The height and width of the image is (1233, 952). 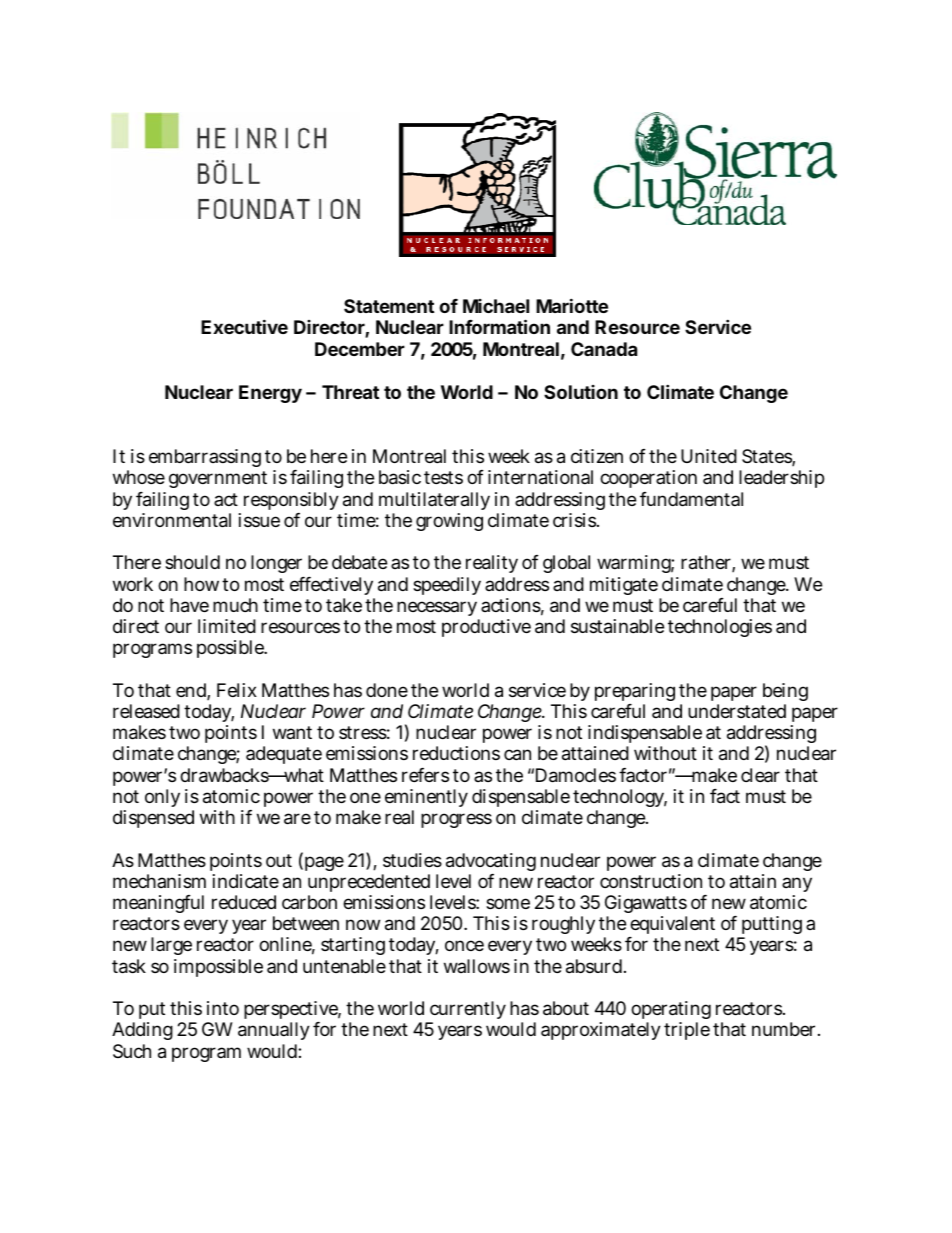 What do you see at coordinates (687, 1031) in the image?
I see `triple` at bounding box center [687, 1031].
